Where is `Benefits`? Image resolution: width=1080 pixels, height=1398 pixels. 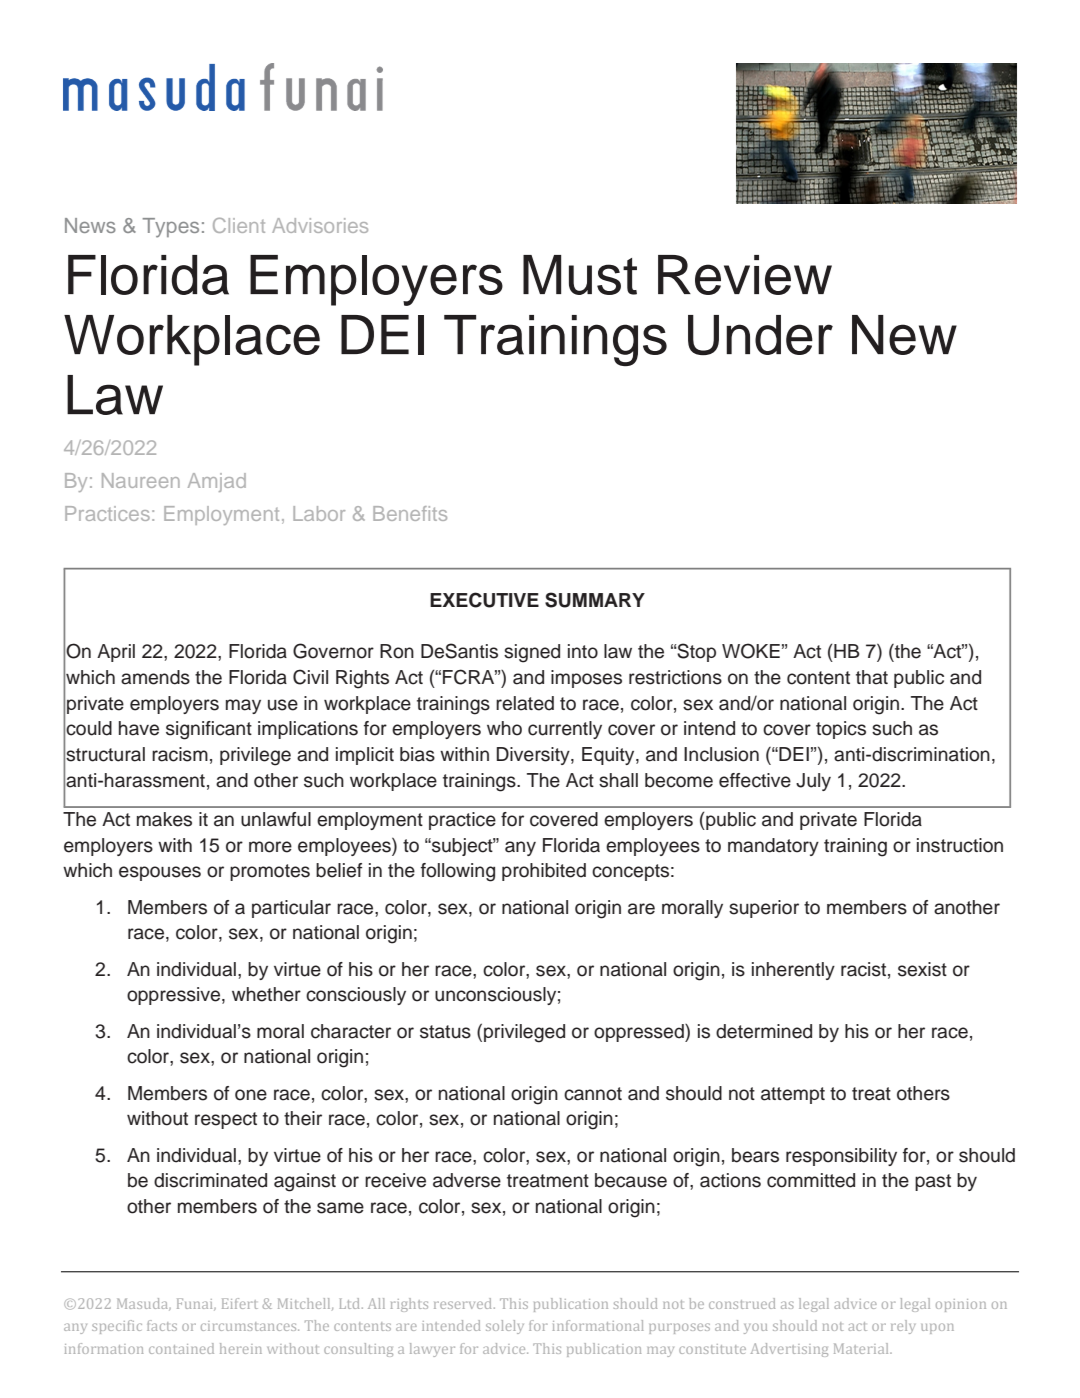 Benefits is located at coordinates (410, 513).
